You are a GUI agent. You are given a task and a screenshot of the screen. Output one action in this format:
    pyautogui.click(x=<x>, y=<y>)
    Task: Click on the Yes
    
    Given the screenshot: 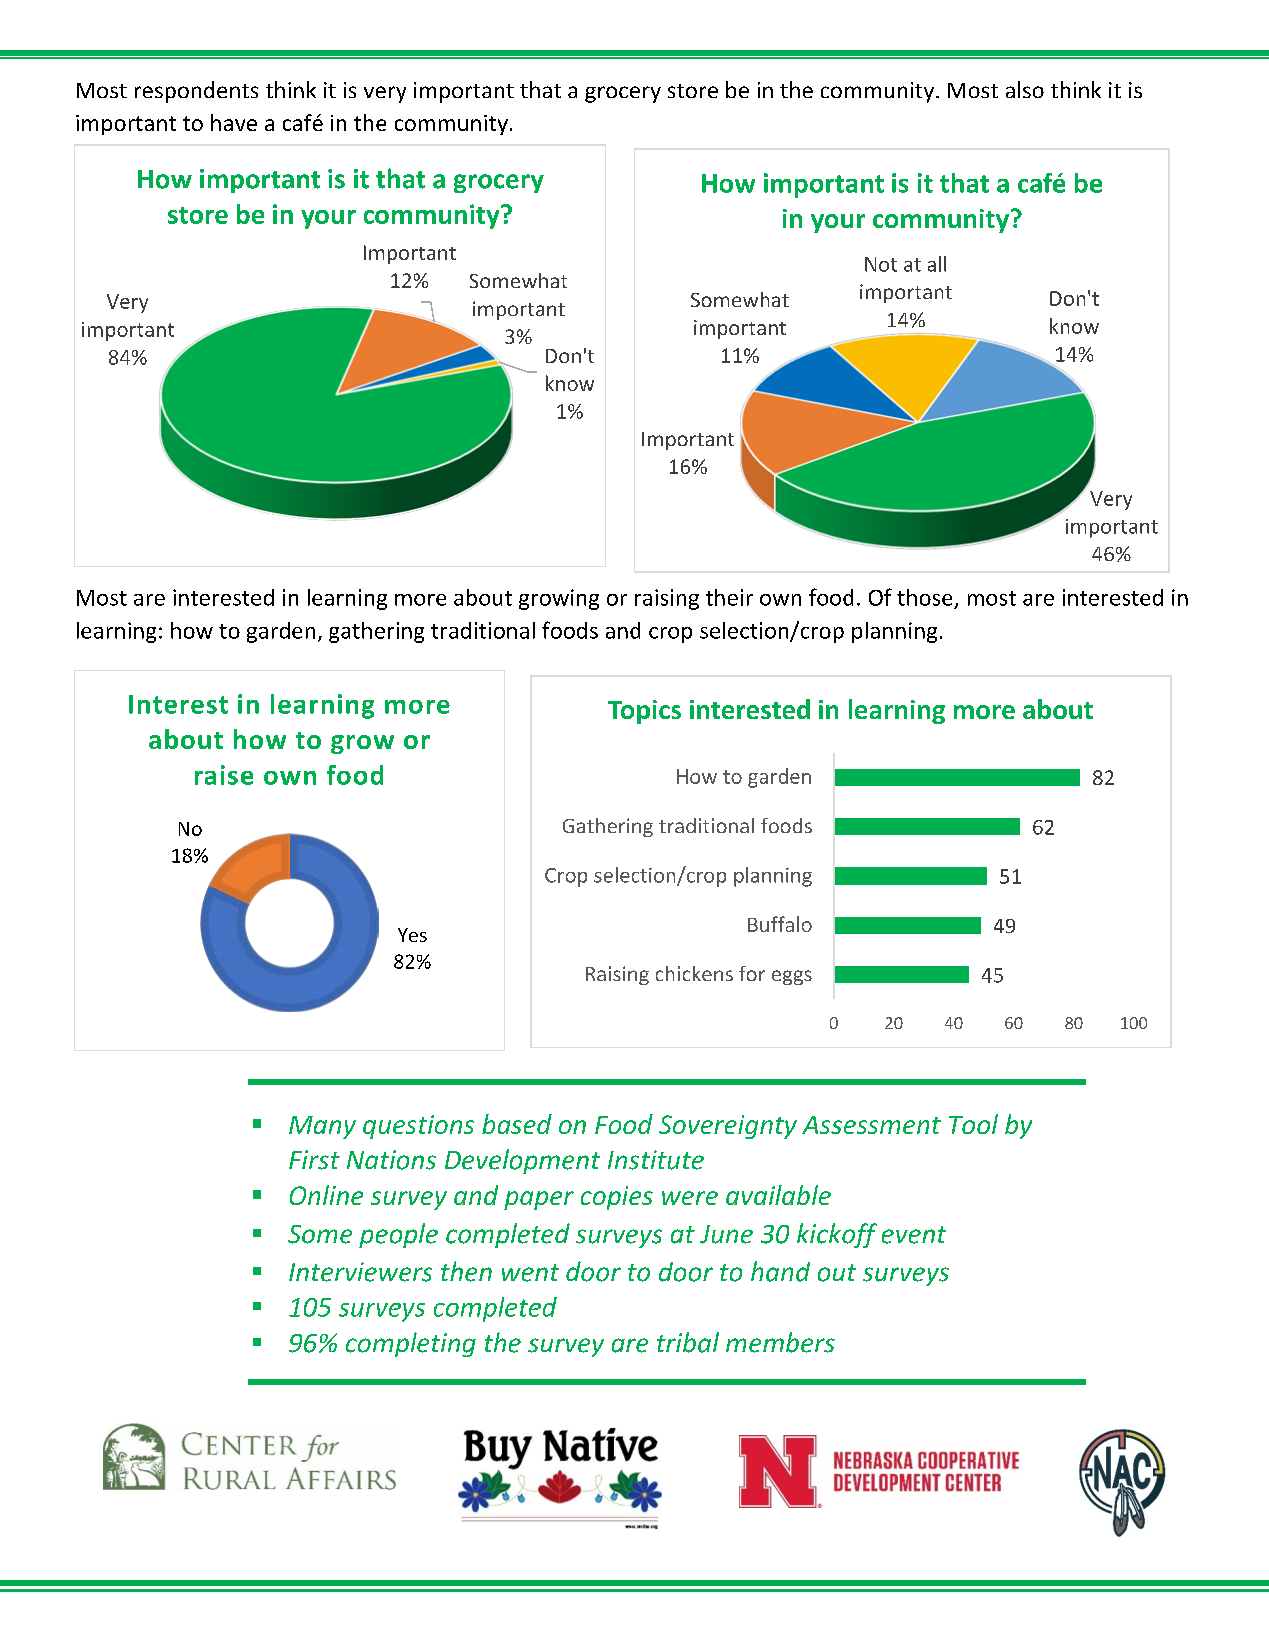 What is the action you would take?
    pyautogui.click(x=412, y=935)
